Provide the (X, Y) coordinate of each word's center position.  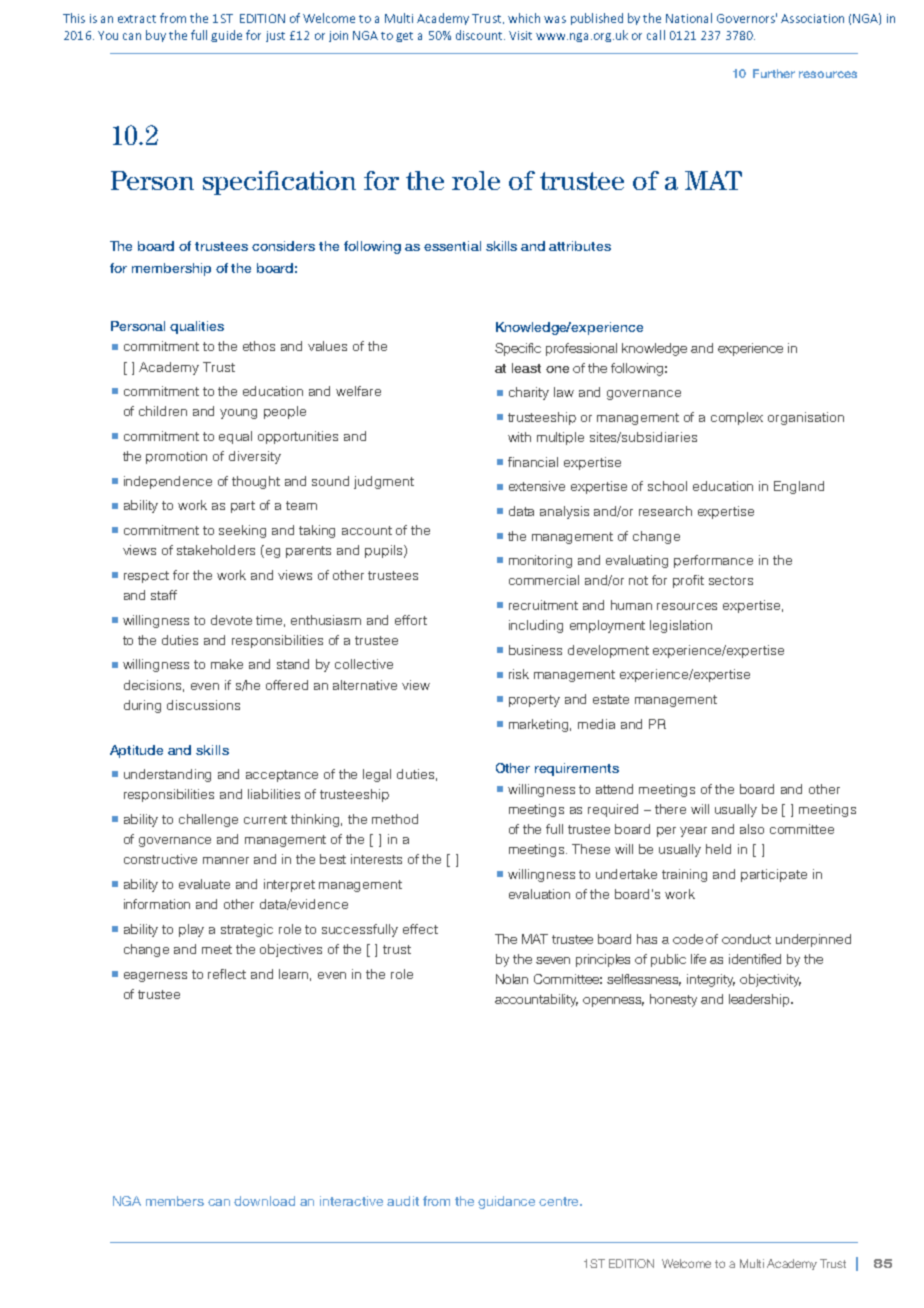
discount (480, 35)
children (163, 411)
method (395, 819)
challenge (208, 820)
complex (737, 418)
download (264, 1201)
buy (156, 36)
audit (403, 1201)
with (519, 437)
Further (774, 73)
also (752, 829)
